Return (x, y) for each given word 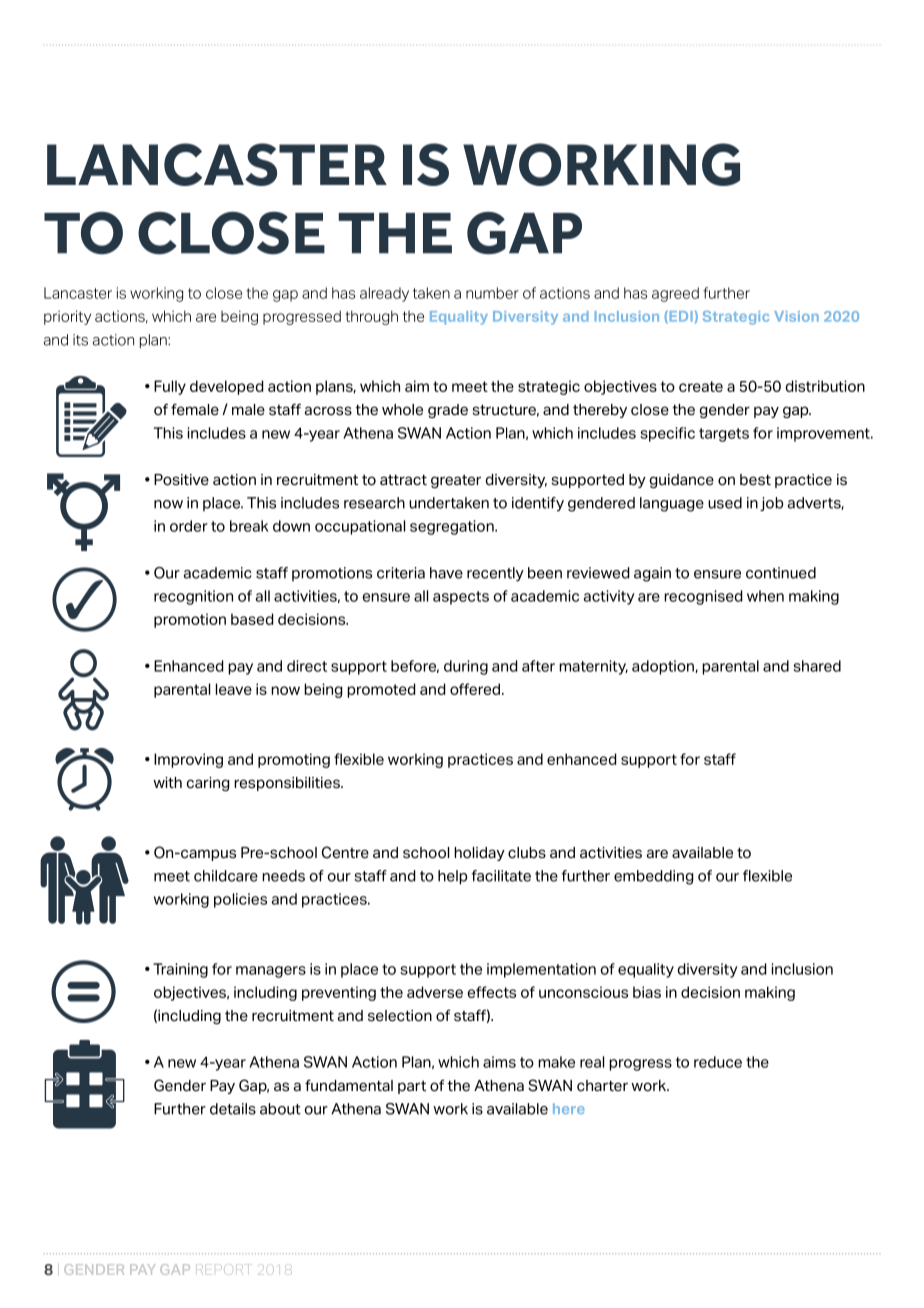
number (492, 293)
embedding (653, 877)
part (412, 1087)
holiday (479, 854)
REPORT (222, 1269)
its (80, 340)
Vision (796, 316)
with (167, 782)
